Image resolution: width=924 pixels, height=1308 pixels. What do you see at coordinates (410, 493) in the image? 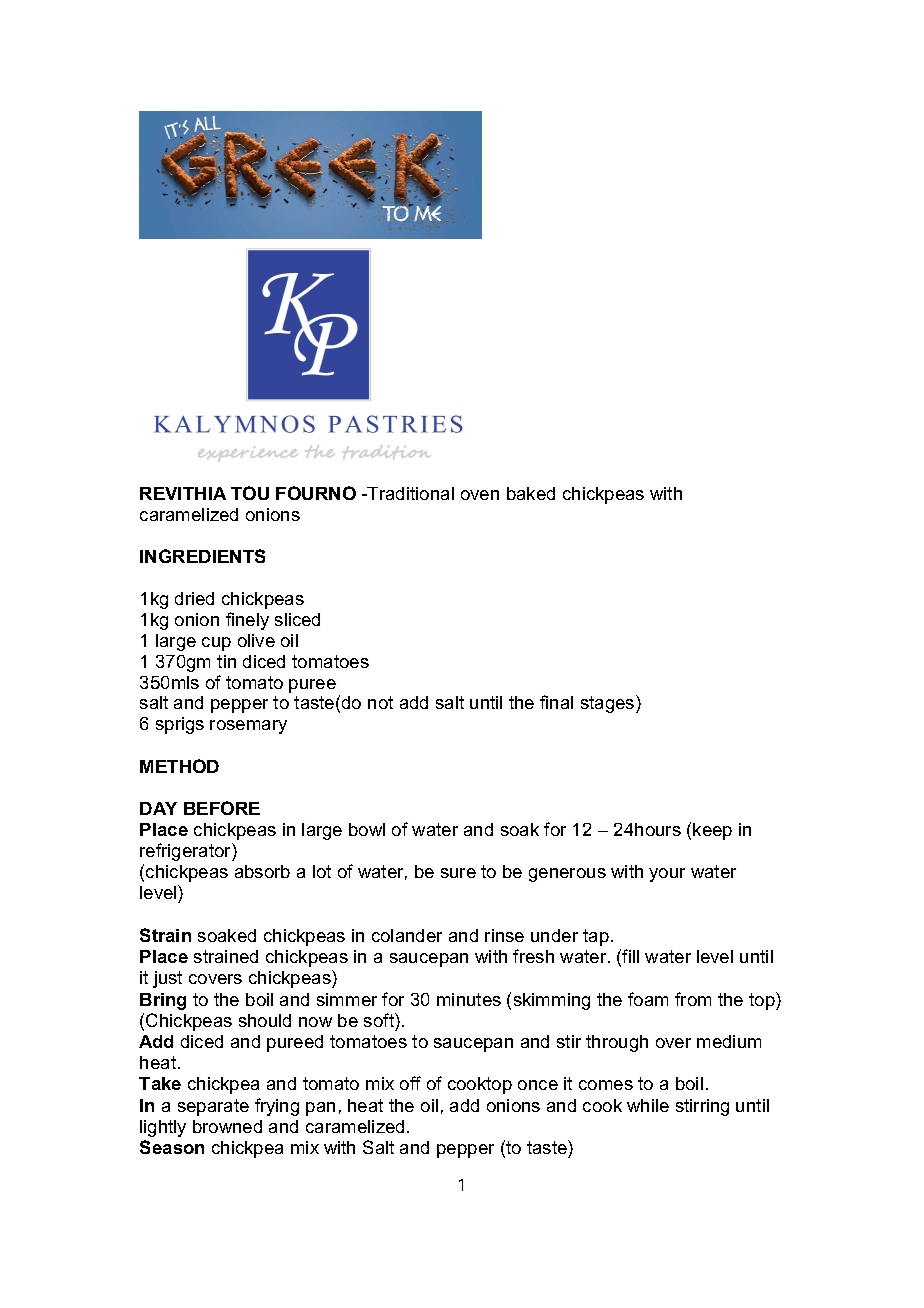
I see `Traditional` at bounding box center [410, 493].
